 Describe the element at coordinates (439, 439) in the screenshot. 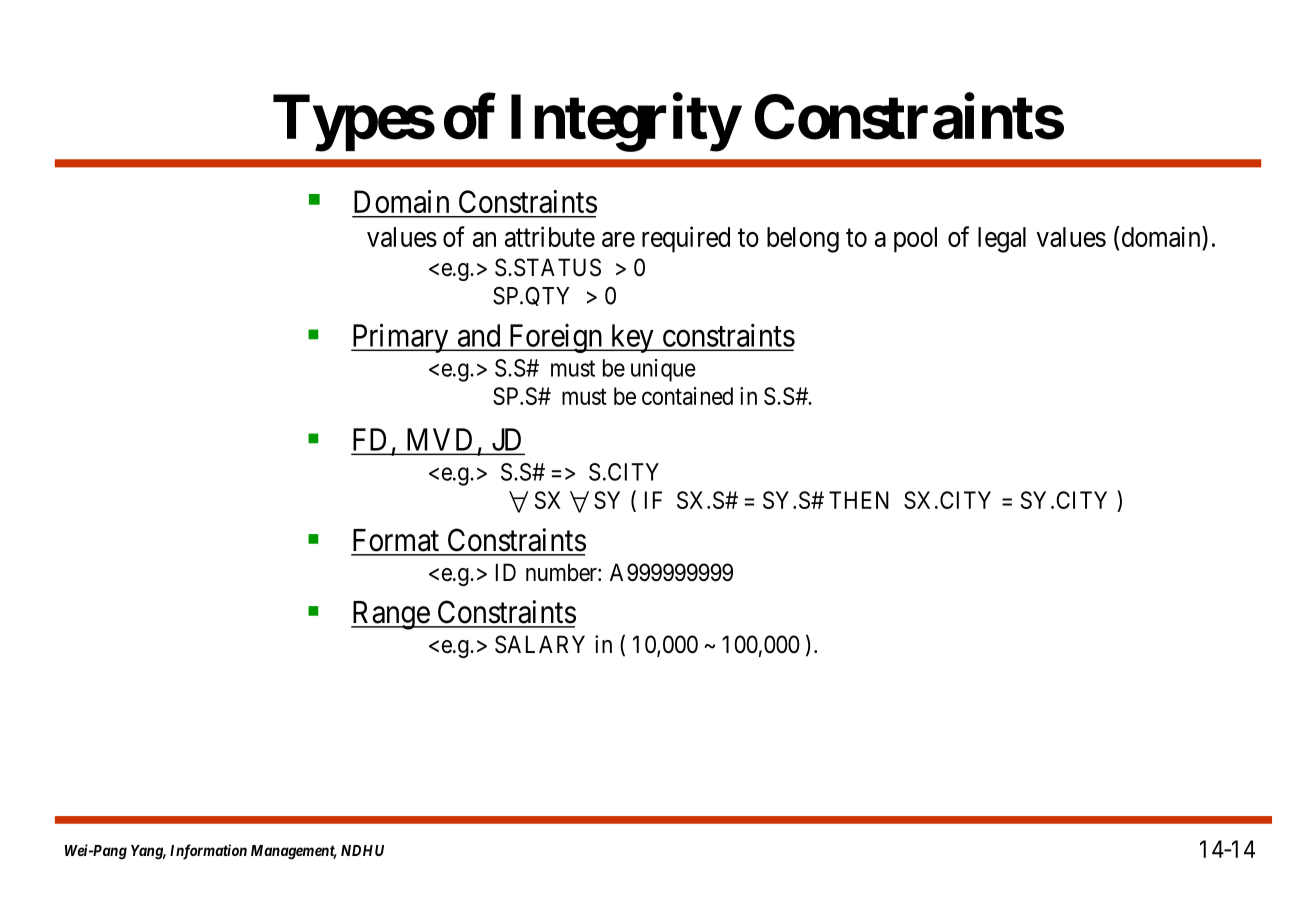

I see `MVD` at that location.
